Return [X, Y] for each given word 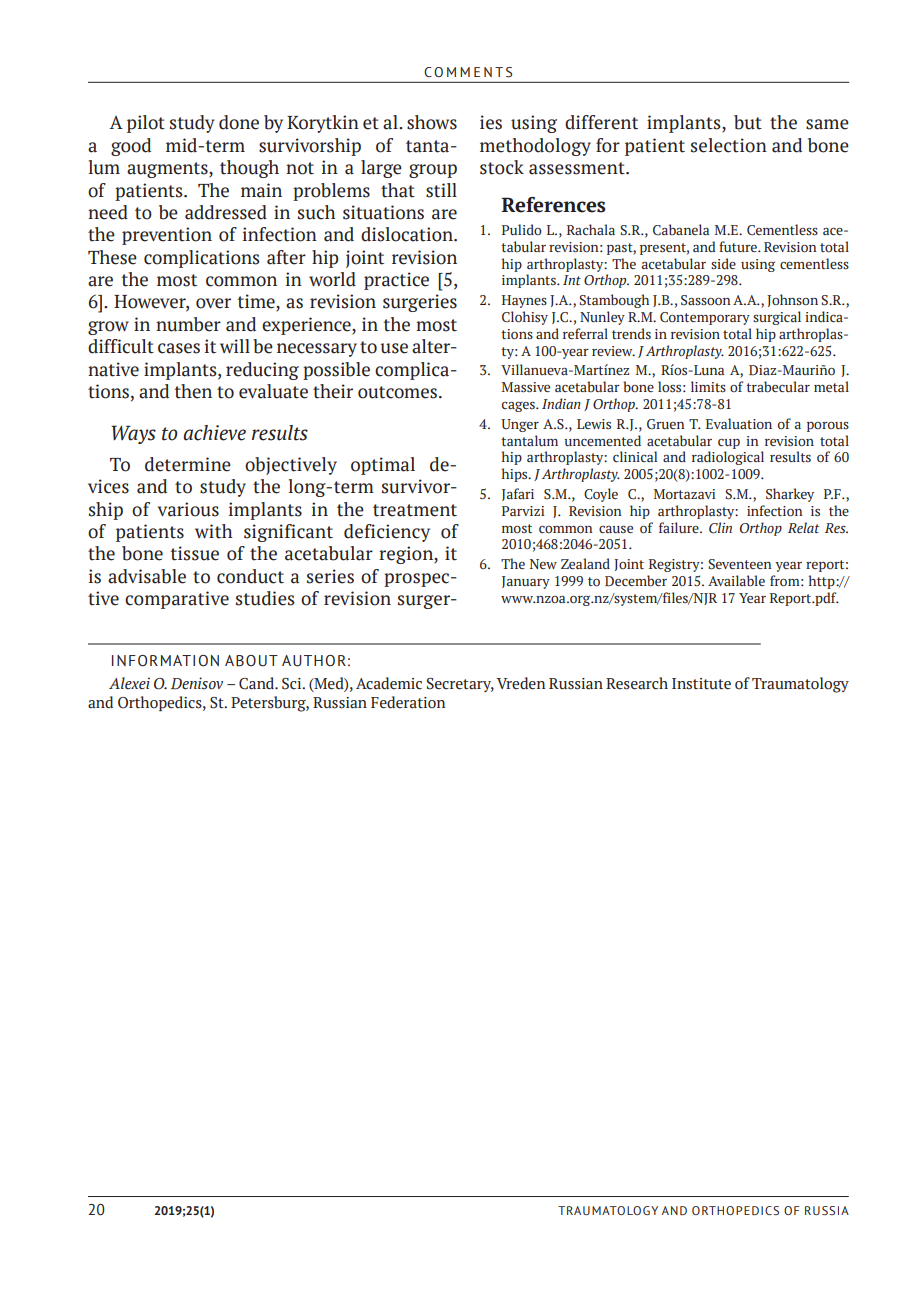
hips [515, 475]
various [188, 509]
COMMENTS [468, 72]
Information [165, 661]
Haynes [524, 301]
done [239, 122]
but [748, 122]
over [213, 303]
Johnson [792, 300]
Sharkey [790, 495]
